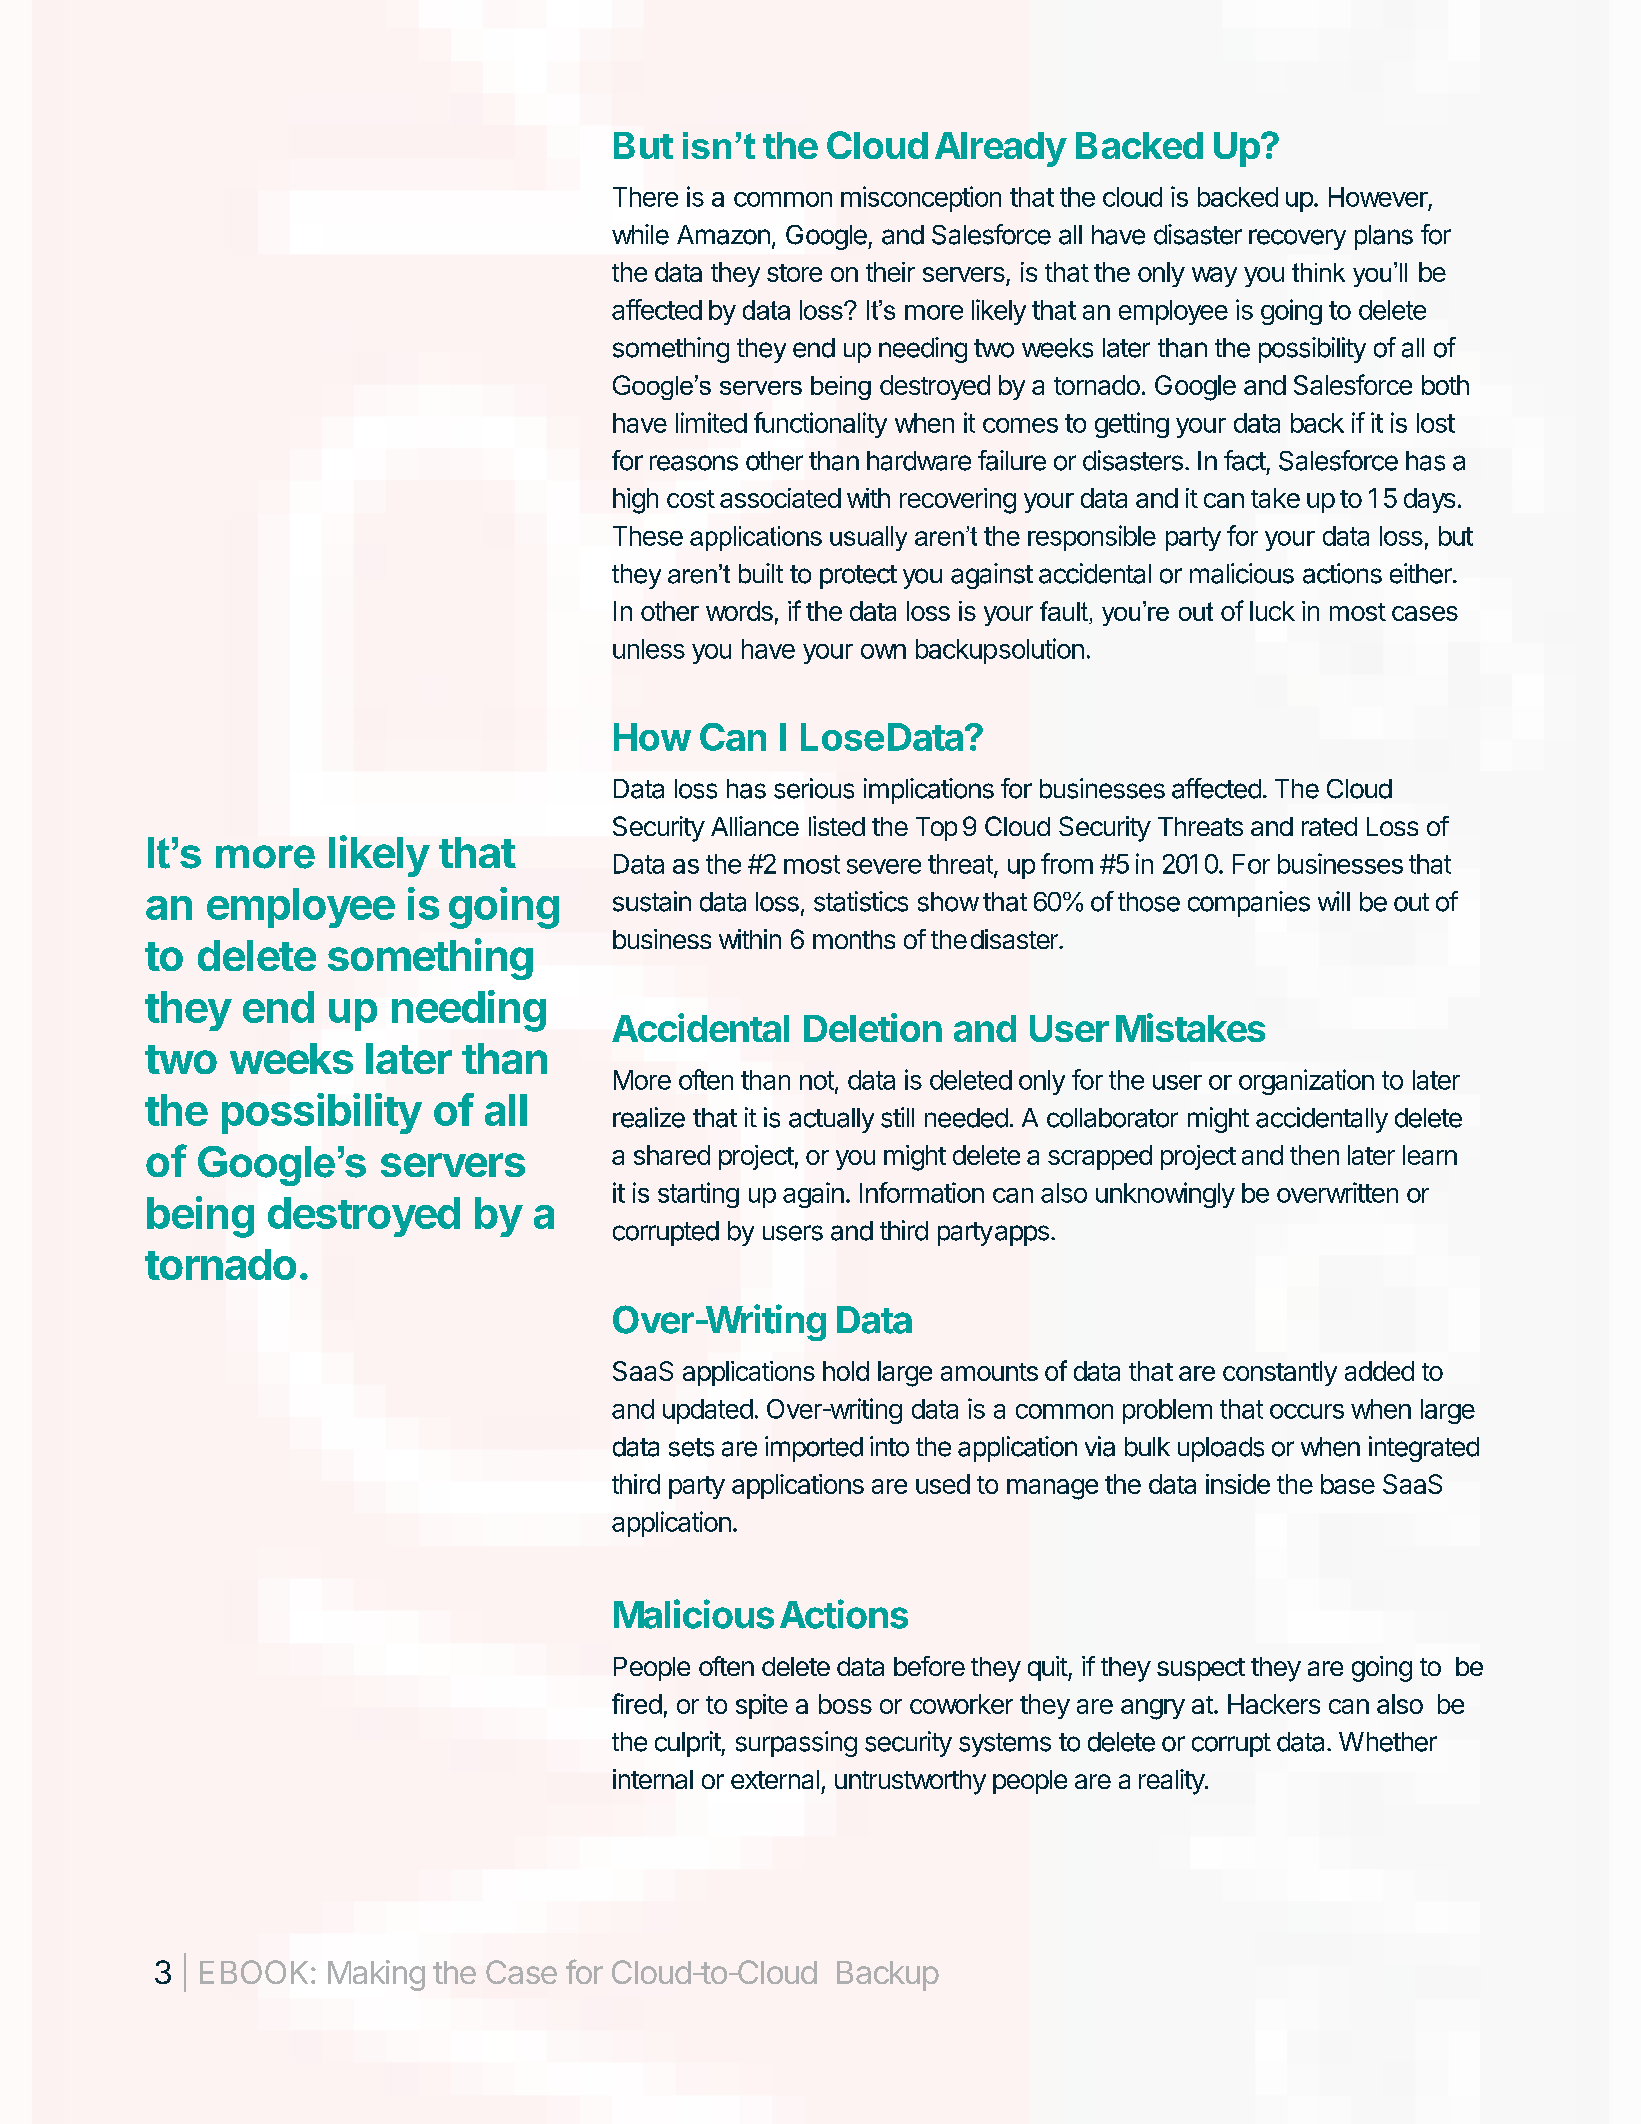 The width and height of the page is (1641, 2124). I want to click on sets, so click(691, 1447).
